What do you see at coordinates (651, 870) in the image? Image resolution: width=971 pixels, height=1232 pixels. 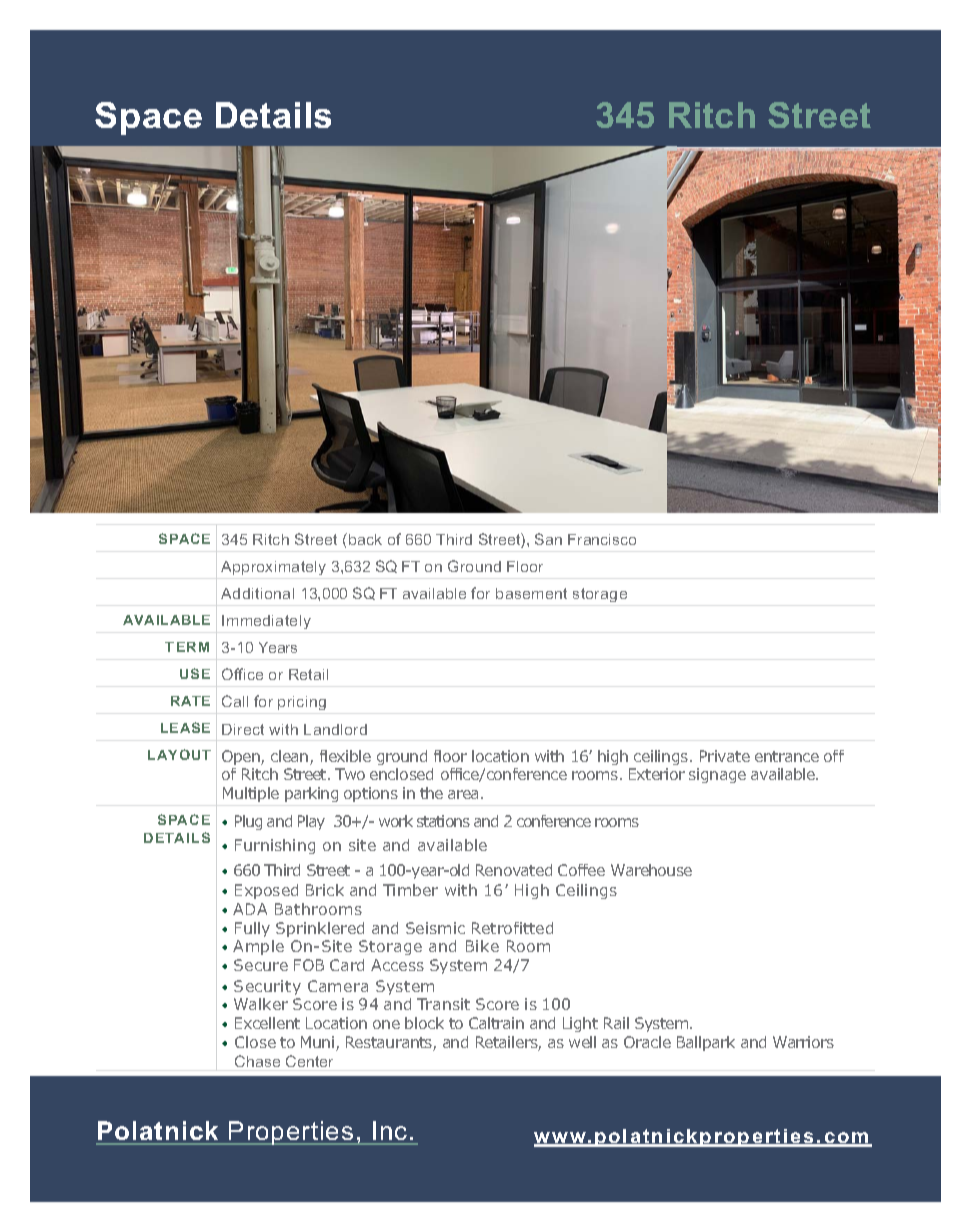 I see `Warehouse` at bounding box center [651, 870].
